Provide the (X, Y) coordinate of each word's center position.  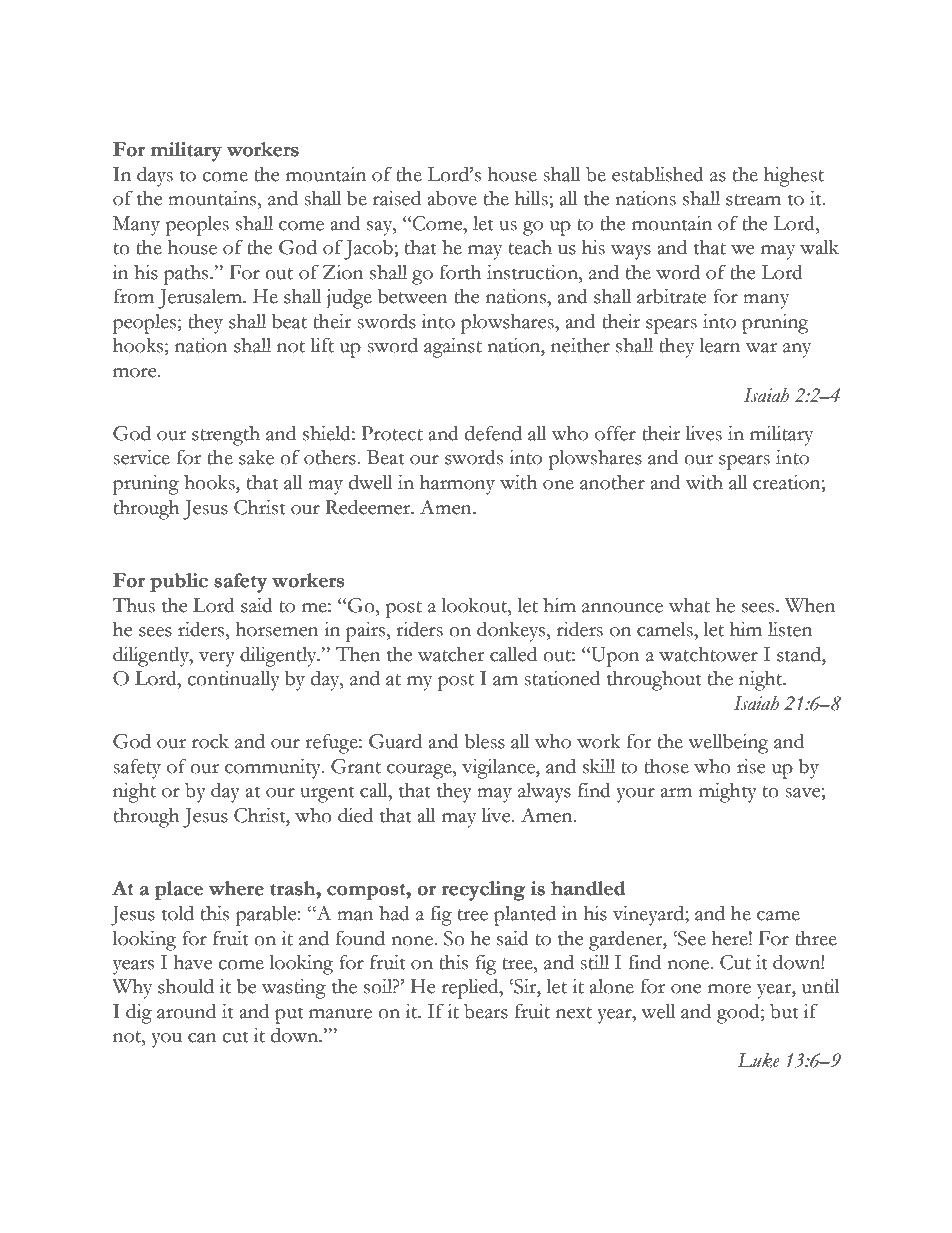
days (155, 177)
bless (484, 741)
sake (256, 457)
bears (486, 1011)
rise (751, 766)
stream (753, 200)
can (202, 1038)
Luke (759, 1060)
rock (210, 741)
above (452, 198)
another (612, 482)
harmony (457, 485)
